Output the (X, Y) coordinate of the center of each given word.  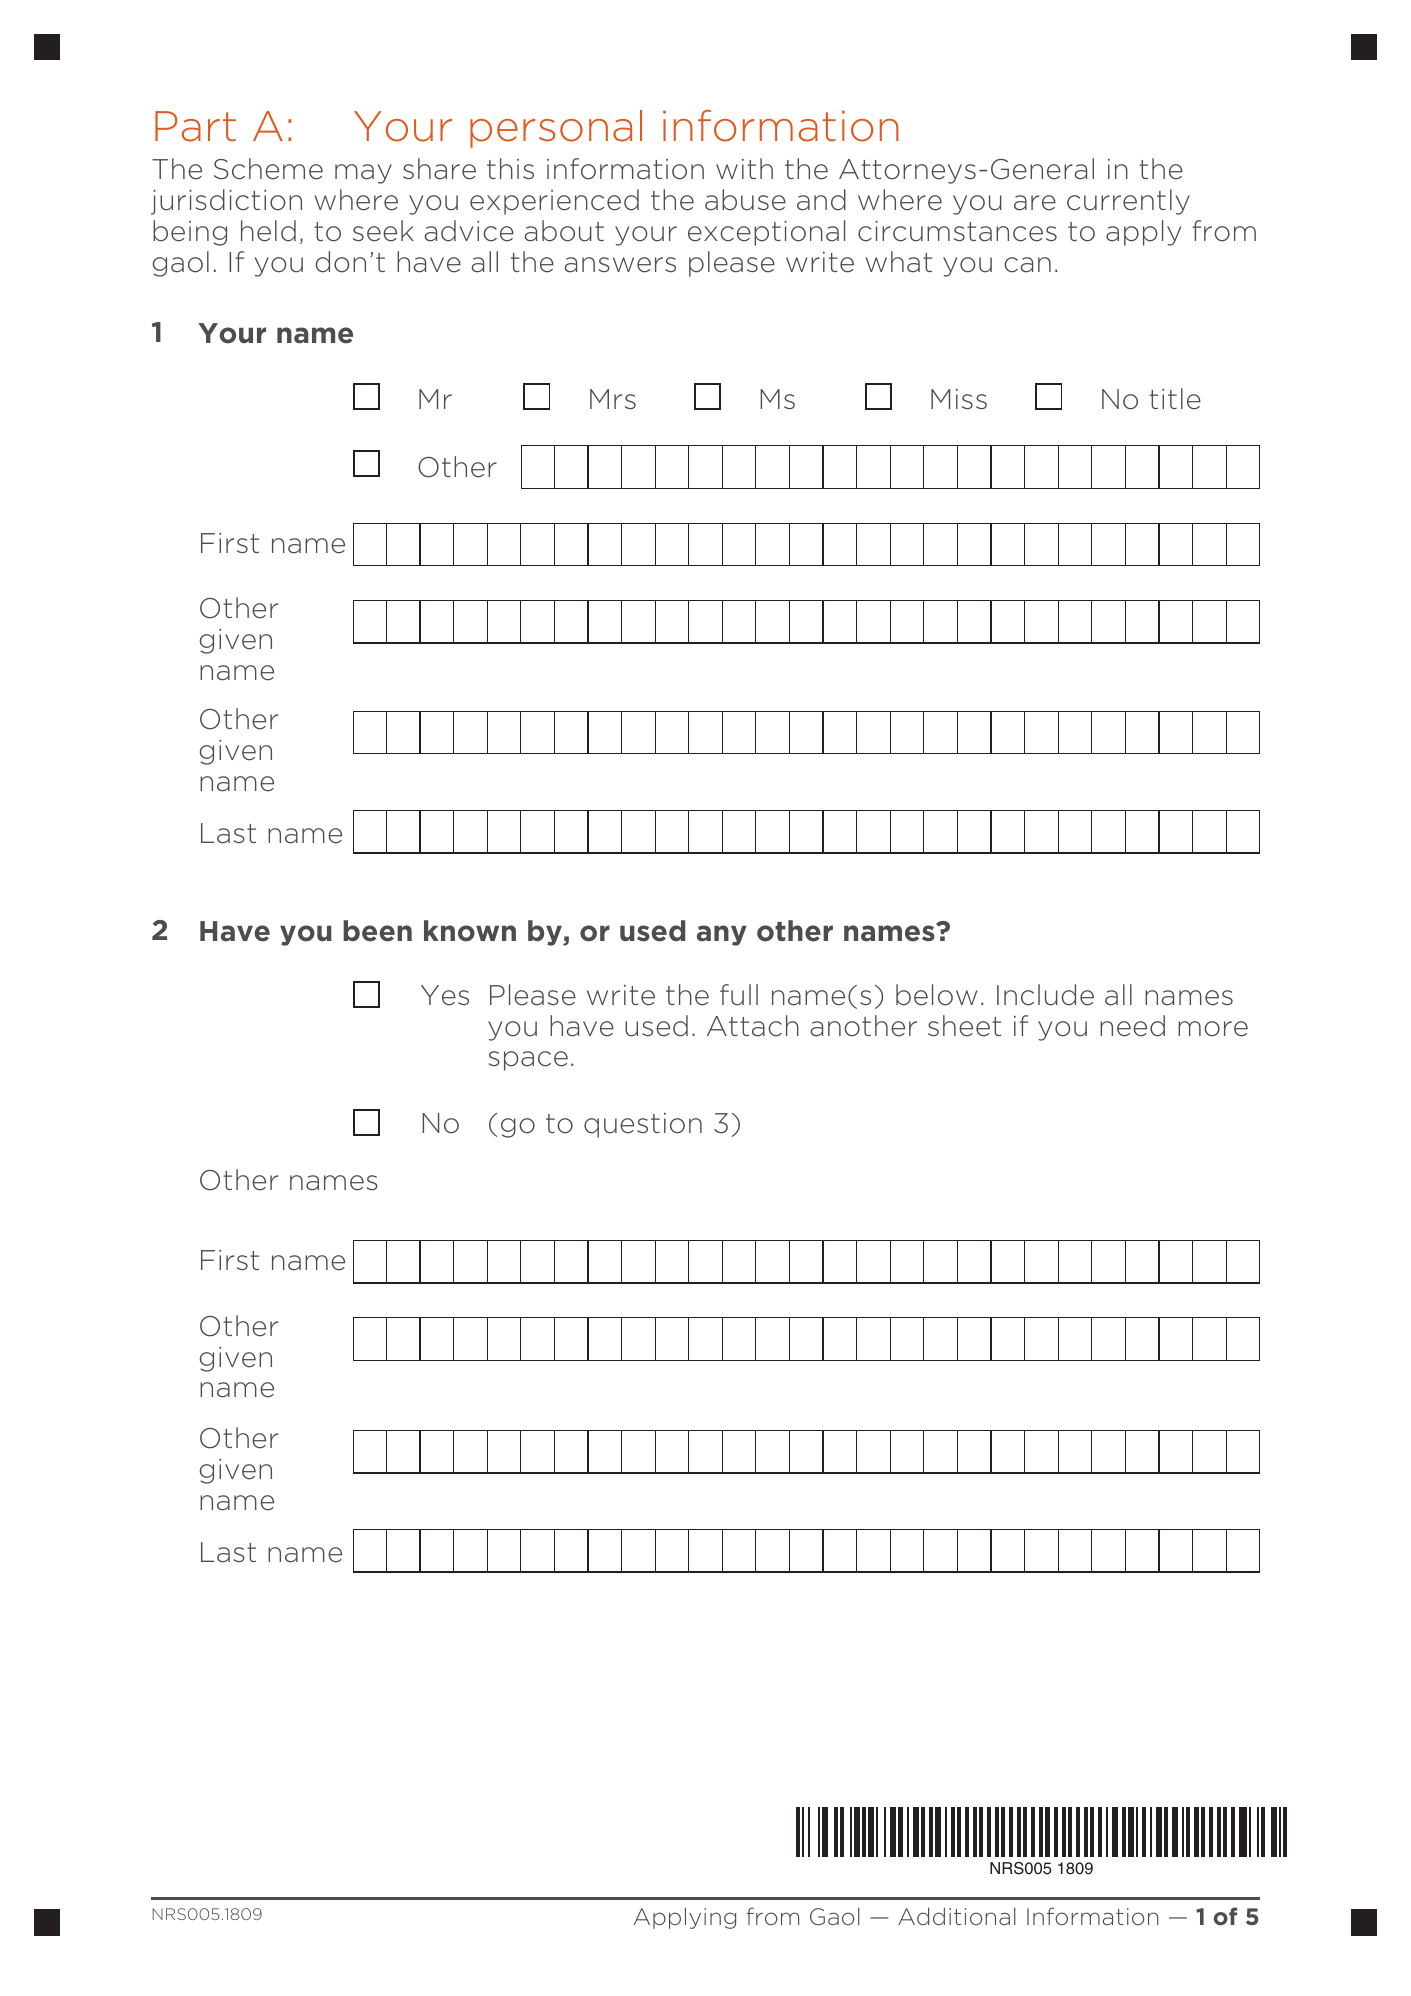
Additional (957, 1916)
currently (1128, 202)
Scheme (268, 169)
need (1132, 1026)
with (744, 168)
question (643, 1125)
